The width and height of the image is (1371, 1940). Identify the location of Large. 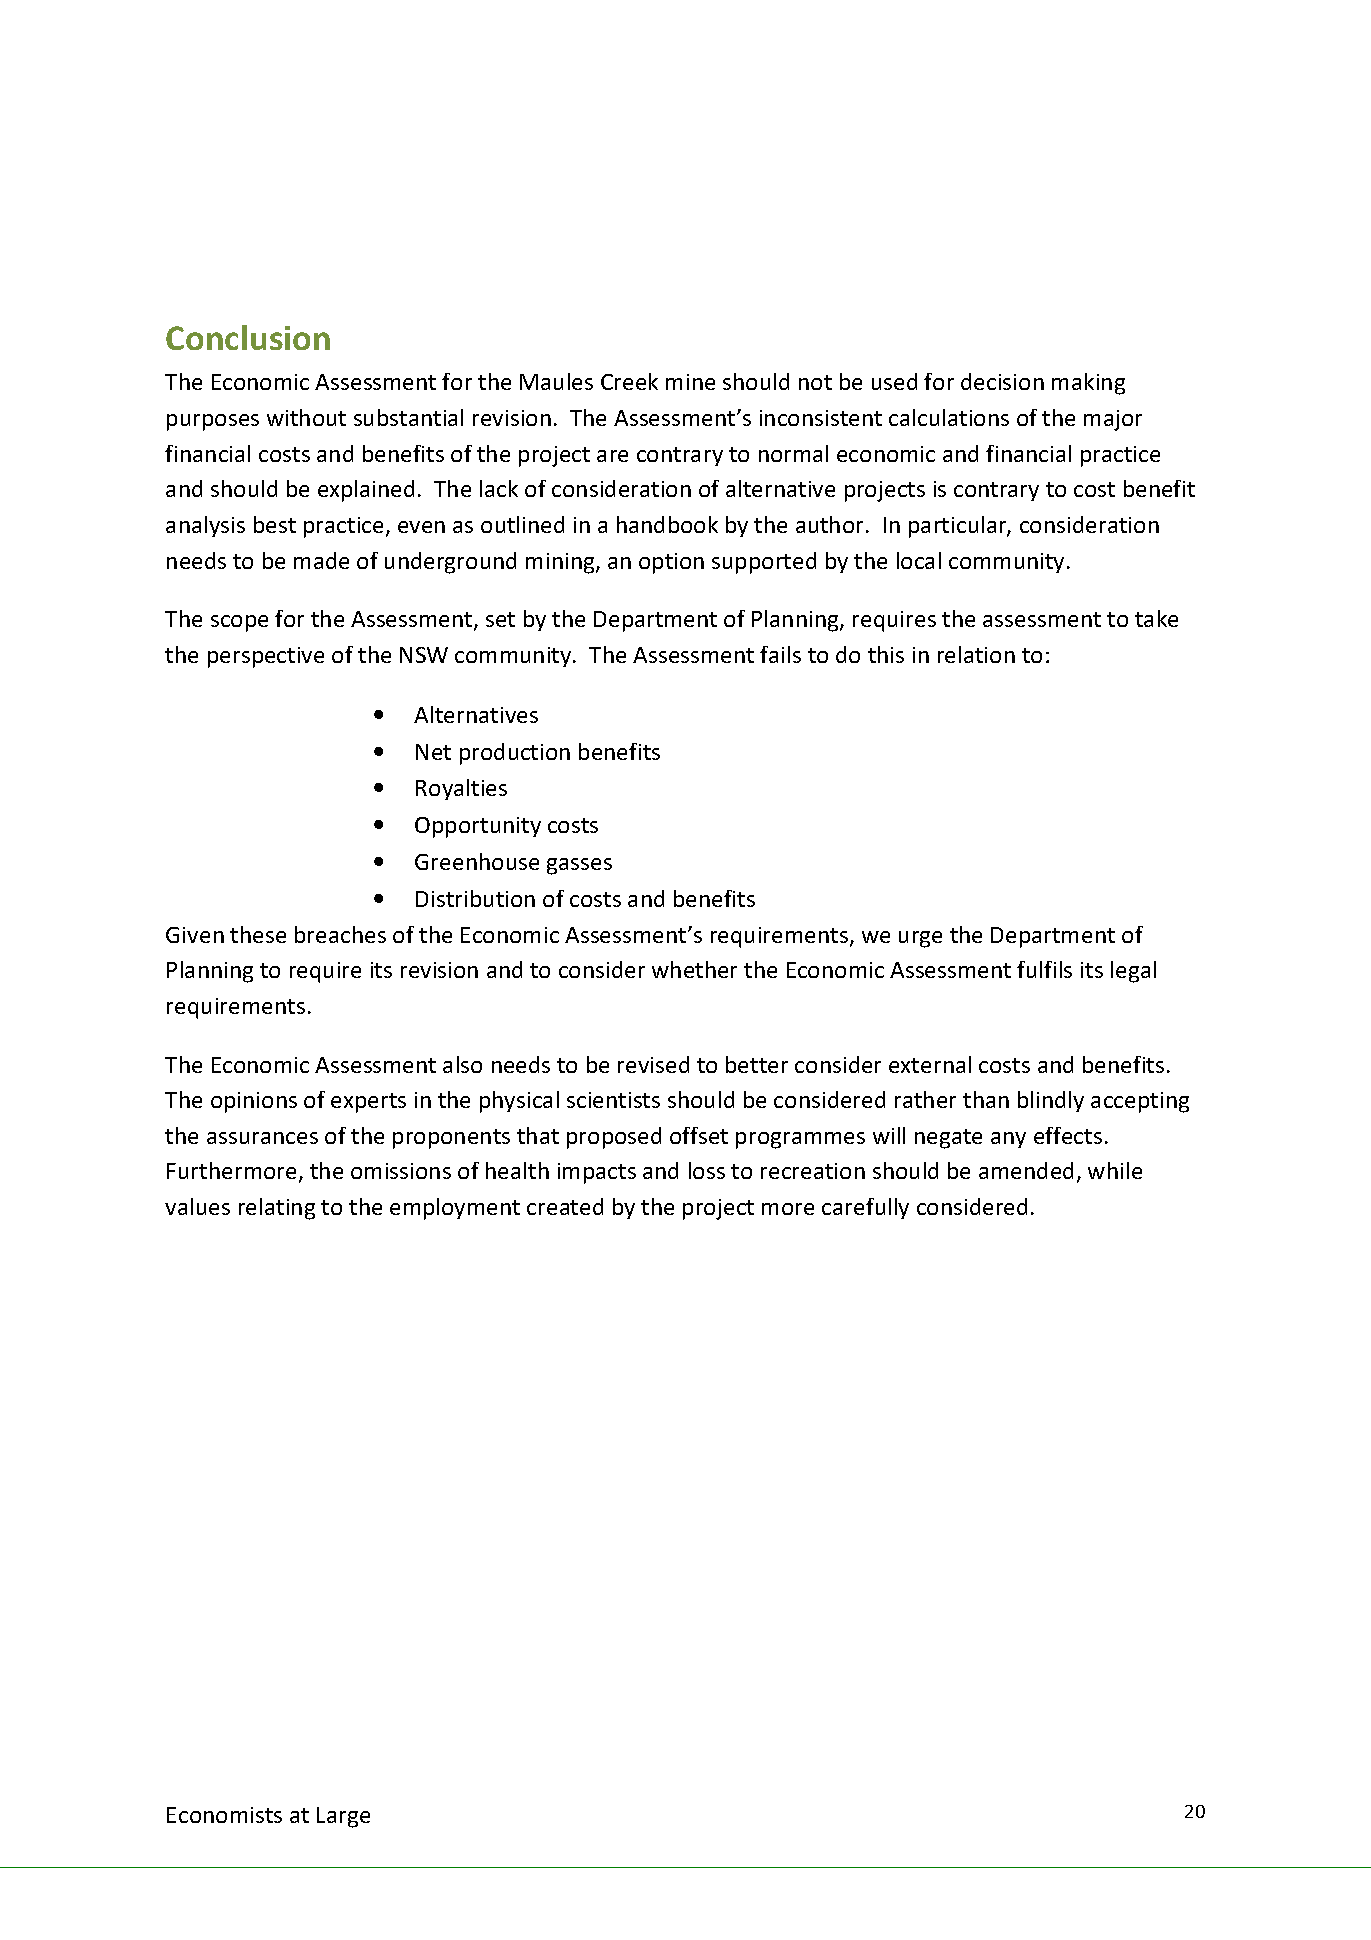
(343, 1817).
